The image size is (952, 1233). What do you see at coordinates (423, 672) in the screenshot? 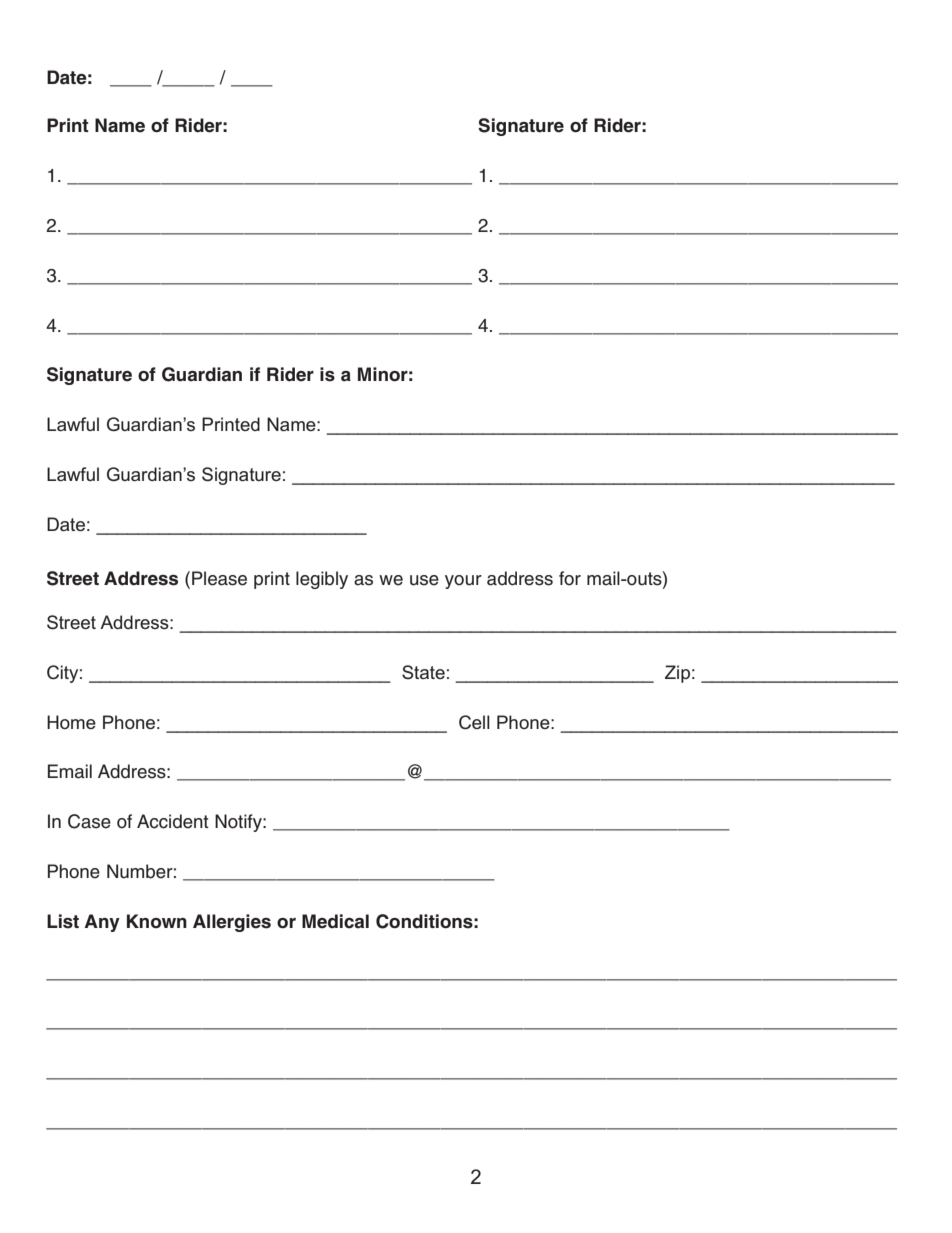
I see `State` at bounding box center [423, 672].
